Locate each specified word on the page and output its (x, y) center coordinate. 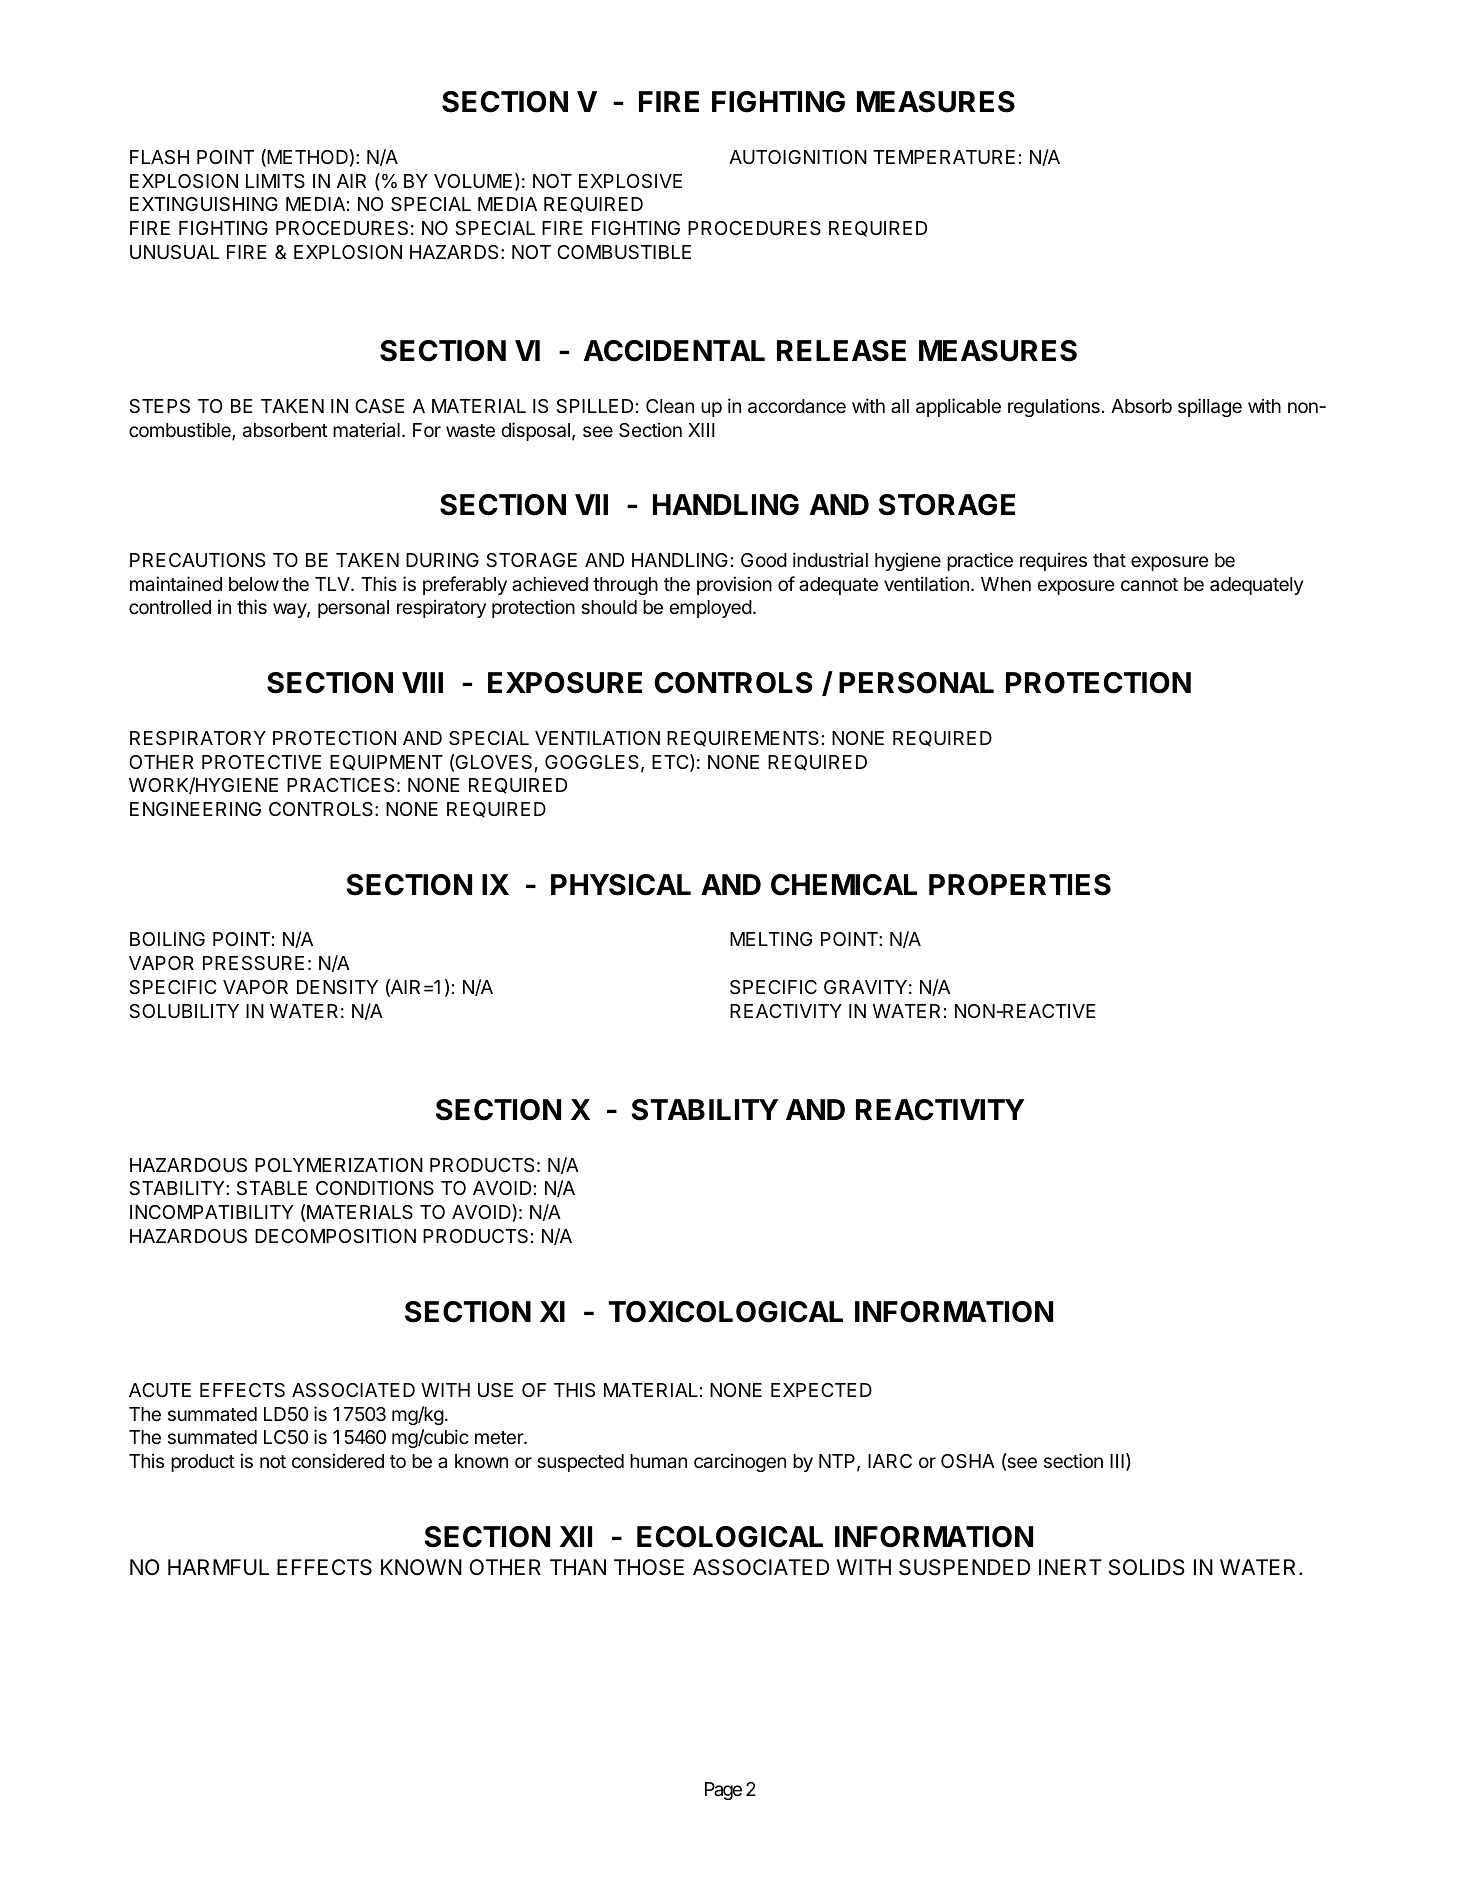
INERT (1070, 1567)
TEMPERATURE (944, 157)
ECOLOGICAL (730, 1537)
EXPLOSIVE (630, 181)
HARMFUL (218, 1567)
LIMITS (275, 181)
